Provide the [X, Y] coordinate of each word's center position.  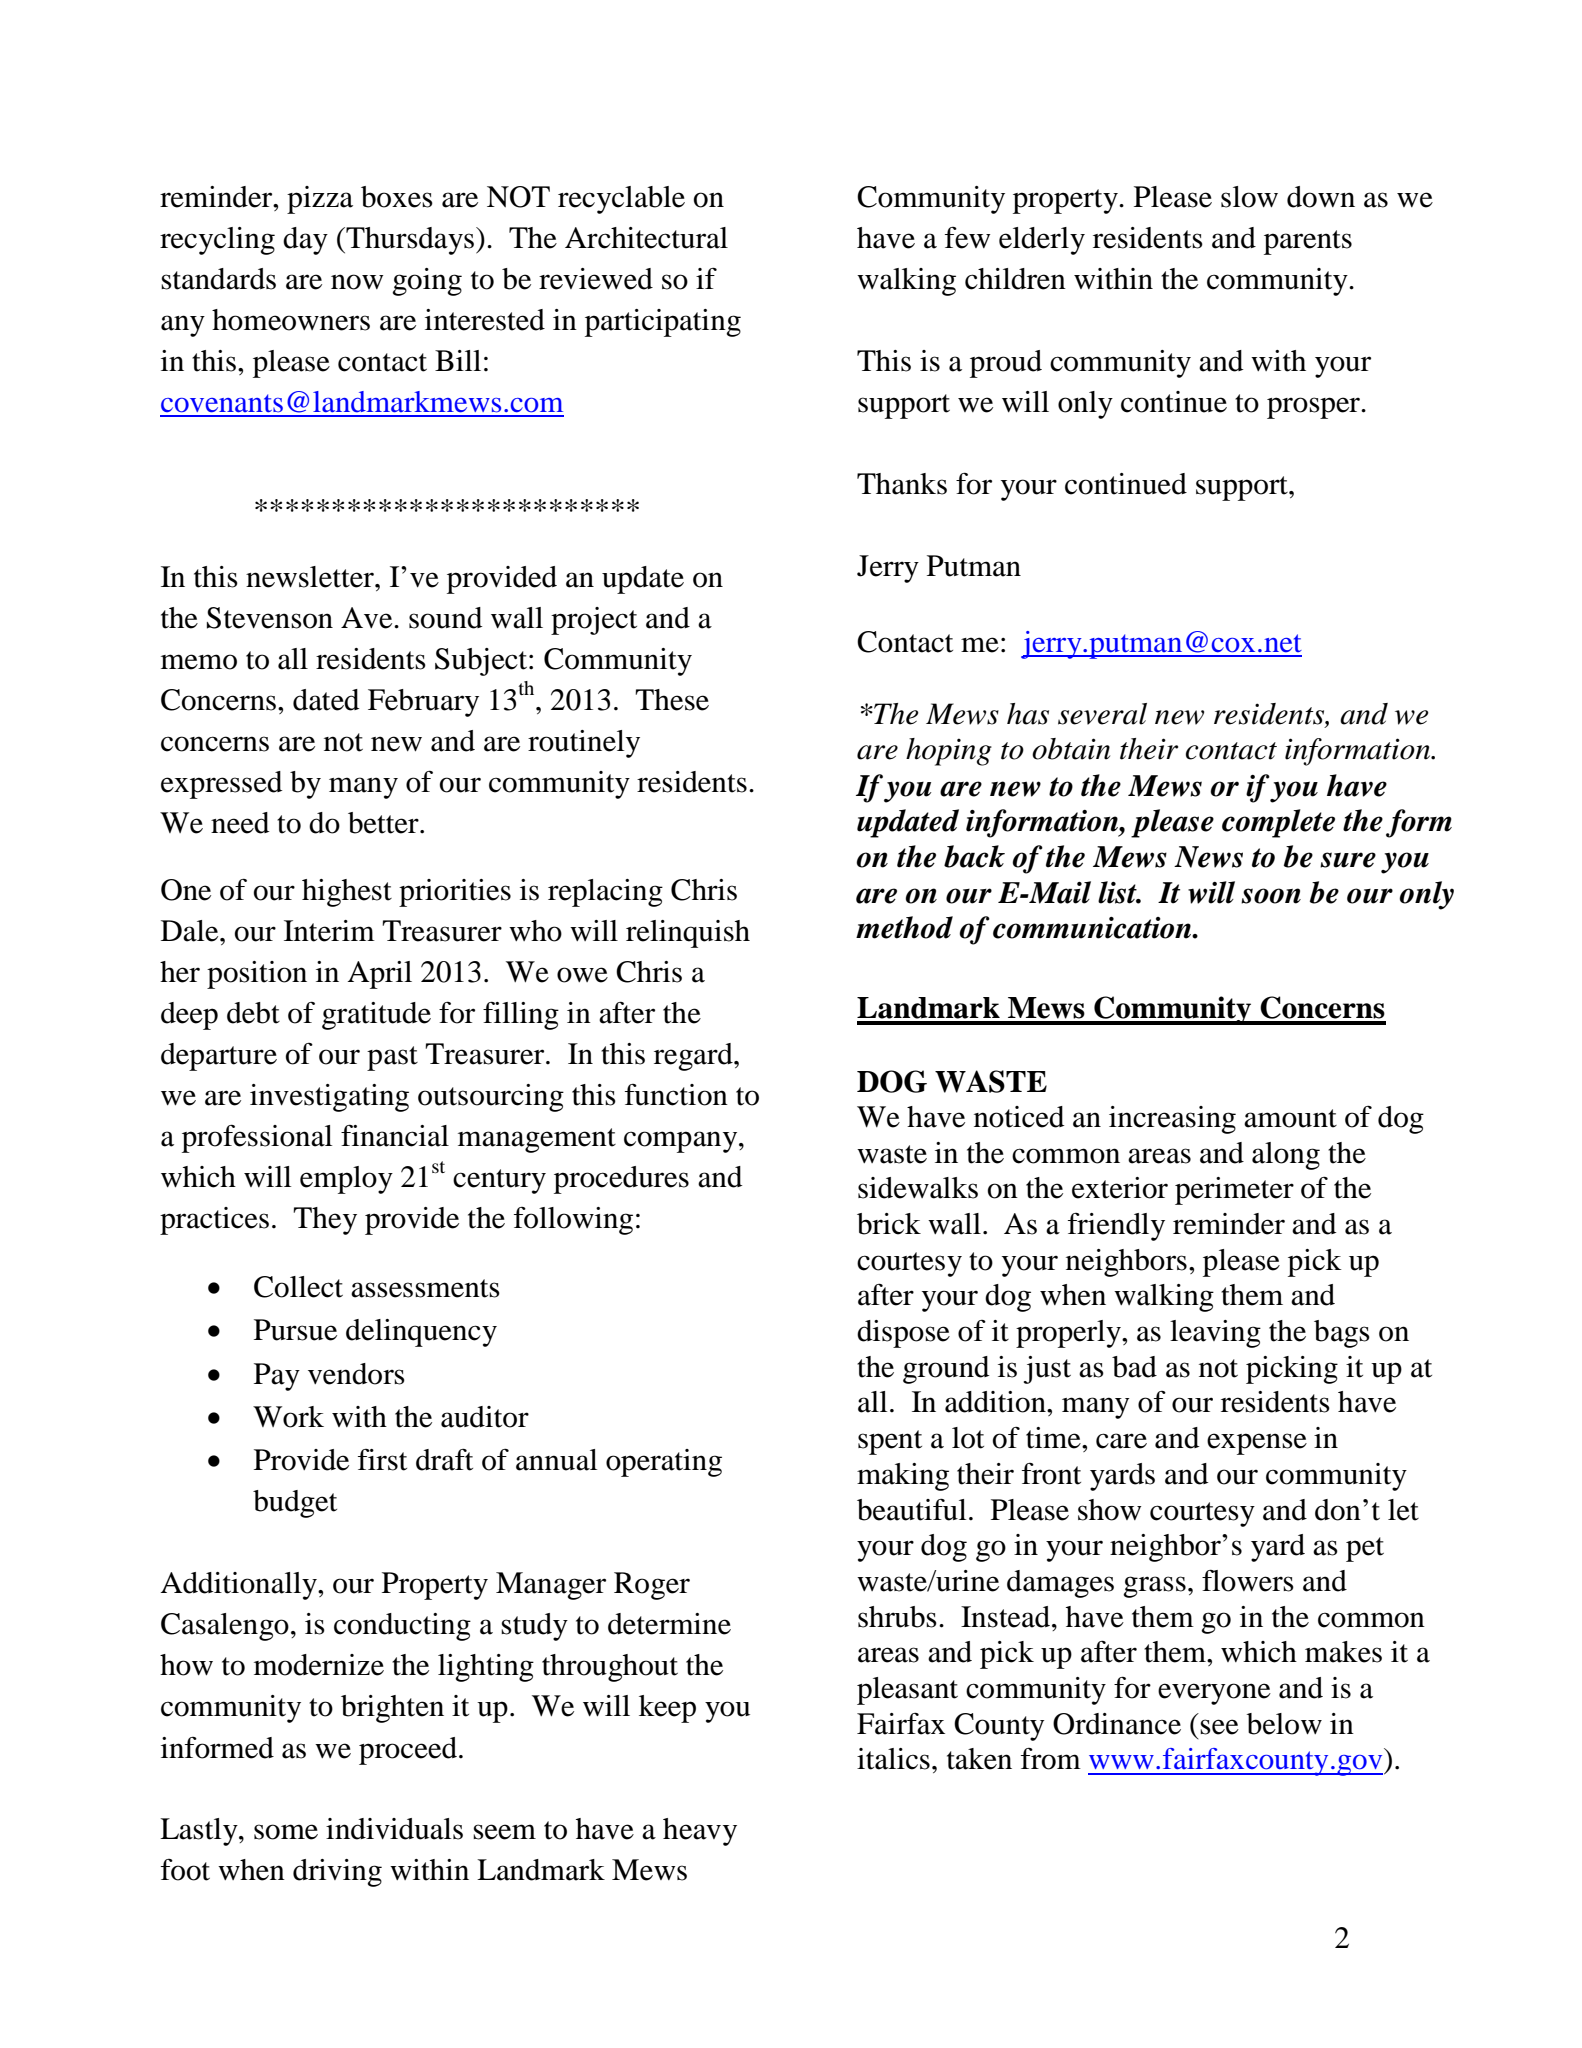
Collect [298, 1287]
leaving [1215, 1334]
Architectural [646, 238]
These [672, 700]
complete [1278, 823]
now [357, 282]
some [286, 1832]
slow [1249, 197]
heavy [700, 1832]
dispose [903, 1334]
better [384, 823]
